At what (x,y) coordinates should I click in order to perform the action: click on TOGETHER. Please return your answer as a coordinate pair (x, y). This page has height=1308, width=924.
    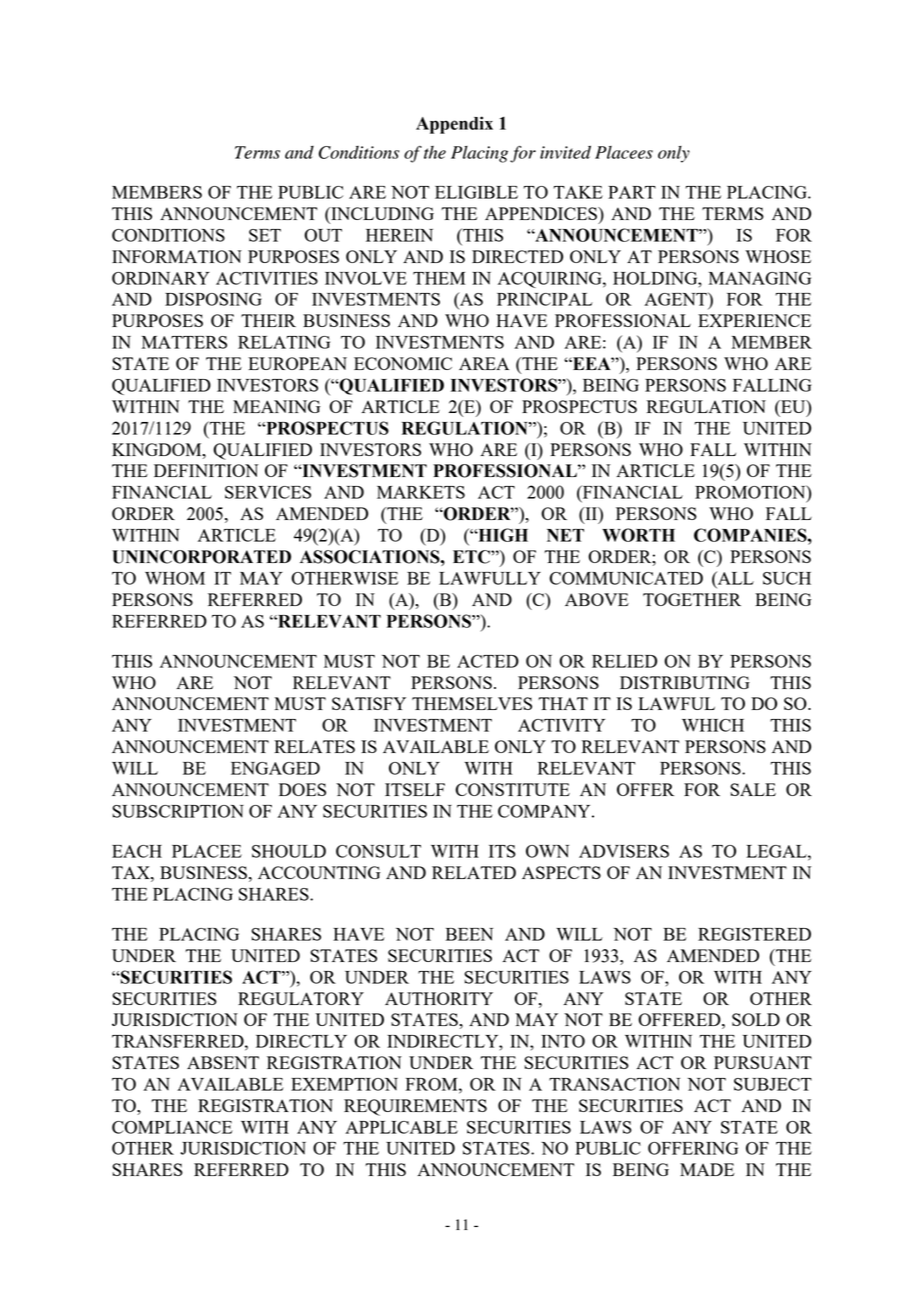
    Looking at the image, I should click on (692, 599).
